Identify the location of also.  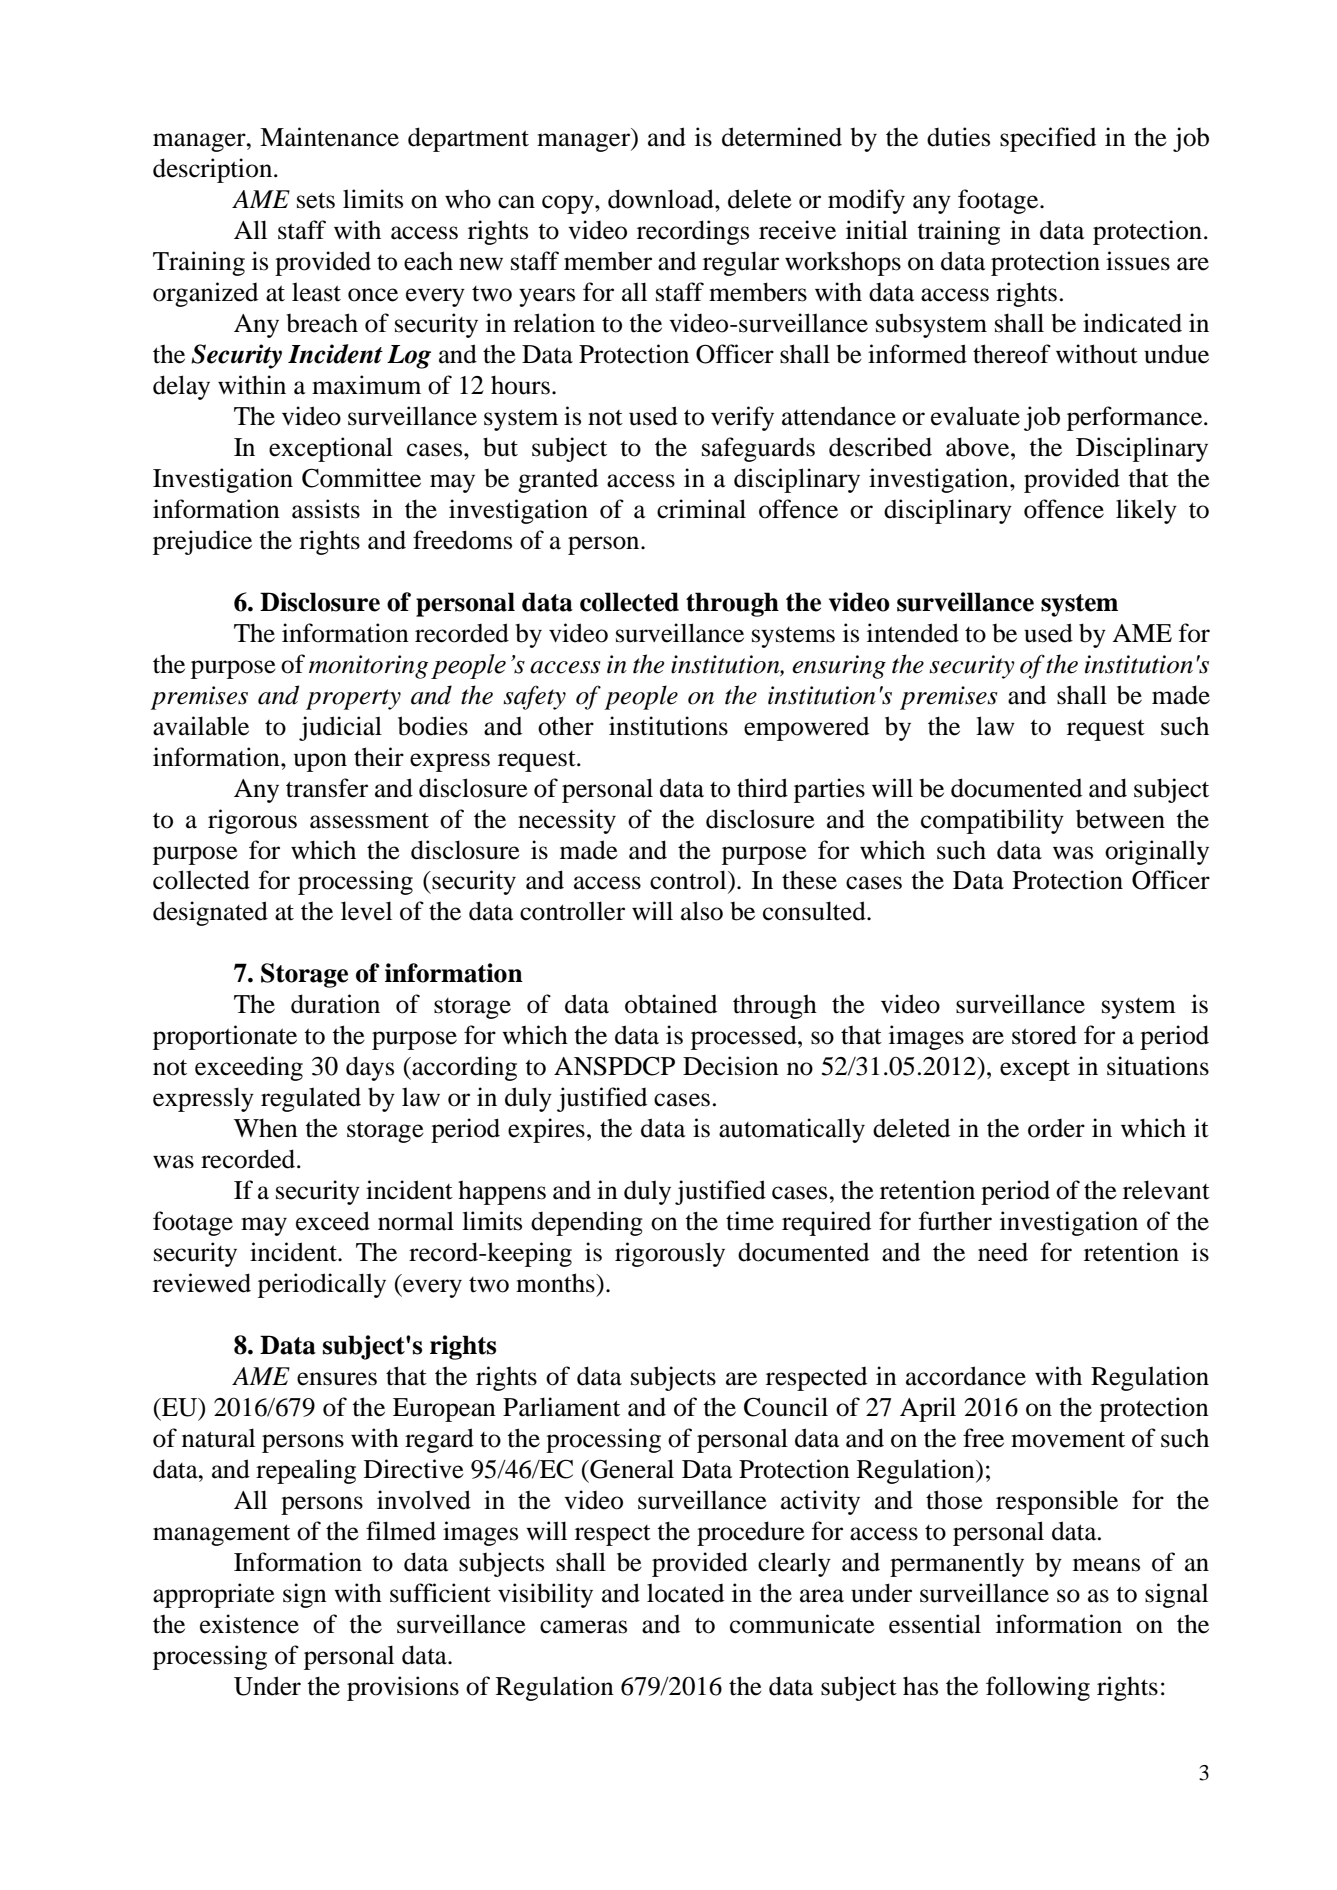
(702, 911).
